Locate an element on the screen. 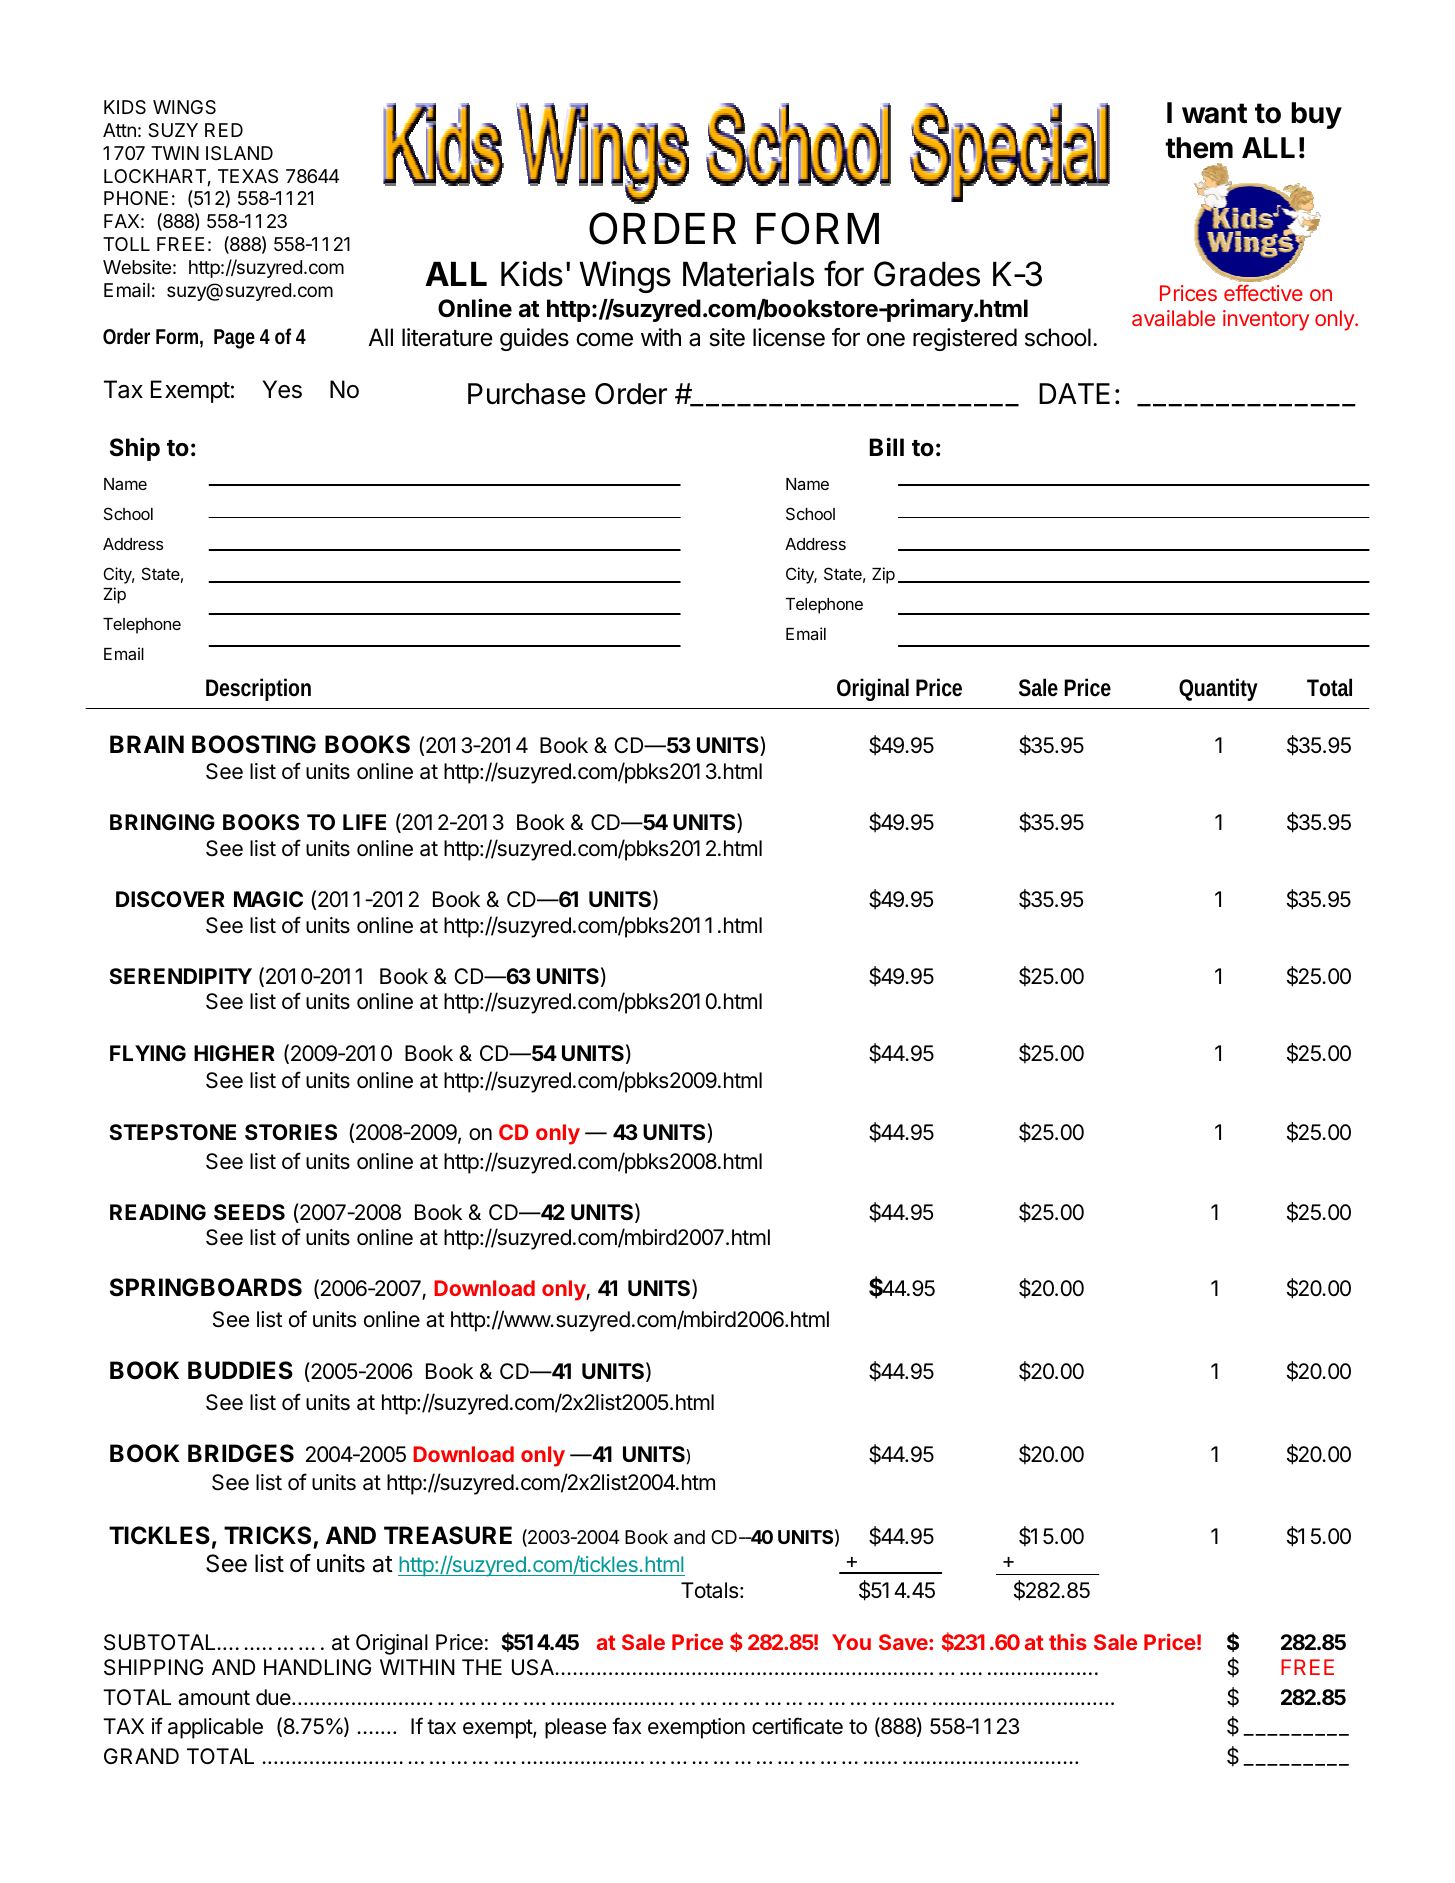  MAGIC is located at coordinates (268, 899).
